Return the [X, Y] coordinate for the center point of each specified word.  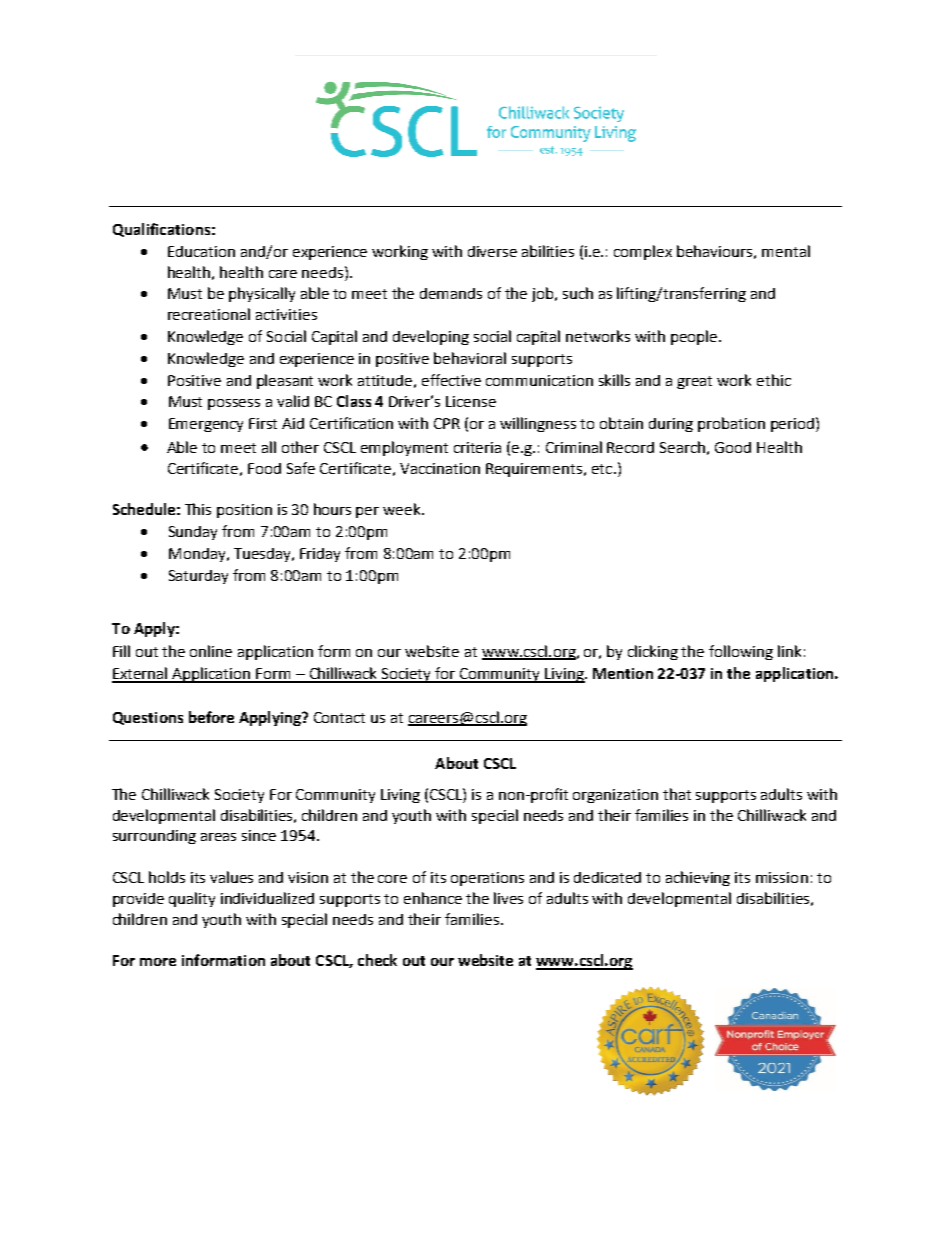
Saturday [198, 577]
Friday [320, 555]
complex [643, 252]
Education [201, 251]
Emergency [206, 425]
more [158, 962]
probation [731, 424]
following [741, 652]
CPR [447, 423]
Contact [339, 717]
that [677, 794]
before [211, 717]
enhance [433, 898]
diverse [492, 251]
